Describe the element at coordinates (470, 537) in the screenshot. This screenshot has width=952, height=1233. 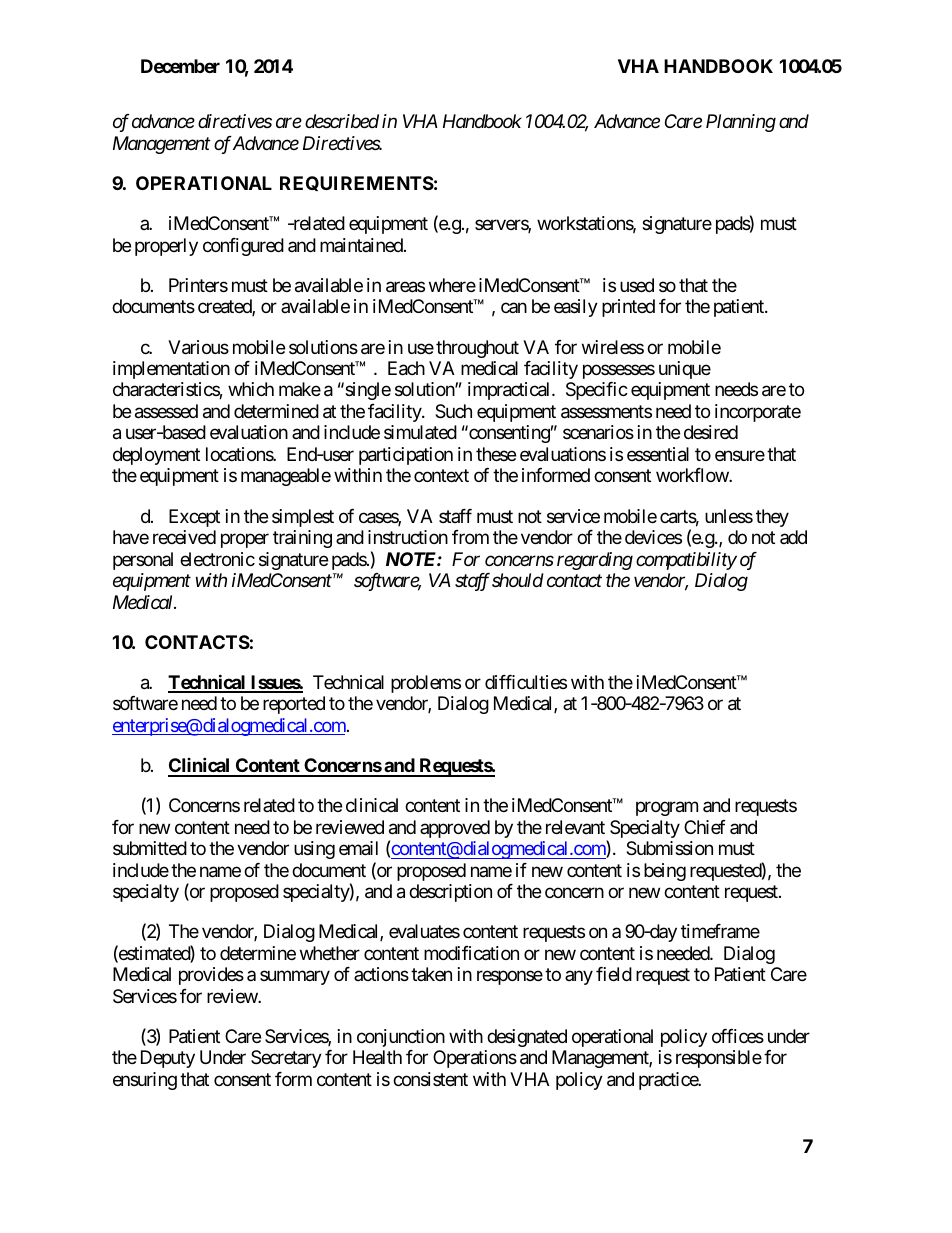
I see `from` at that location.
